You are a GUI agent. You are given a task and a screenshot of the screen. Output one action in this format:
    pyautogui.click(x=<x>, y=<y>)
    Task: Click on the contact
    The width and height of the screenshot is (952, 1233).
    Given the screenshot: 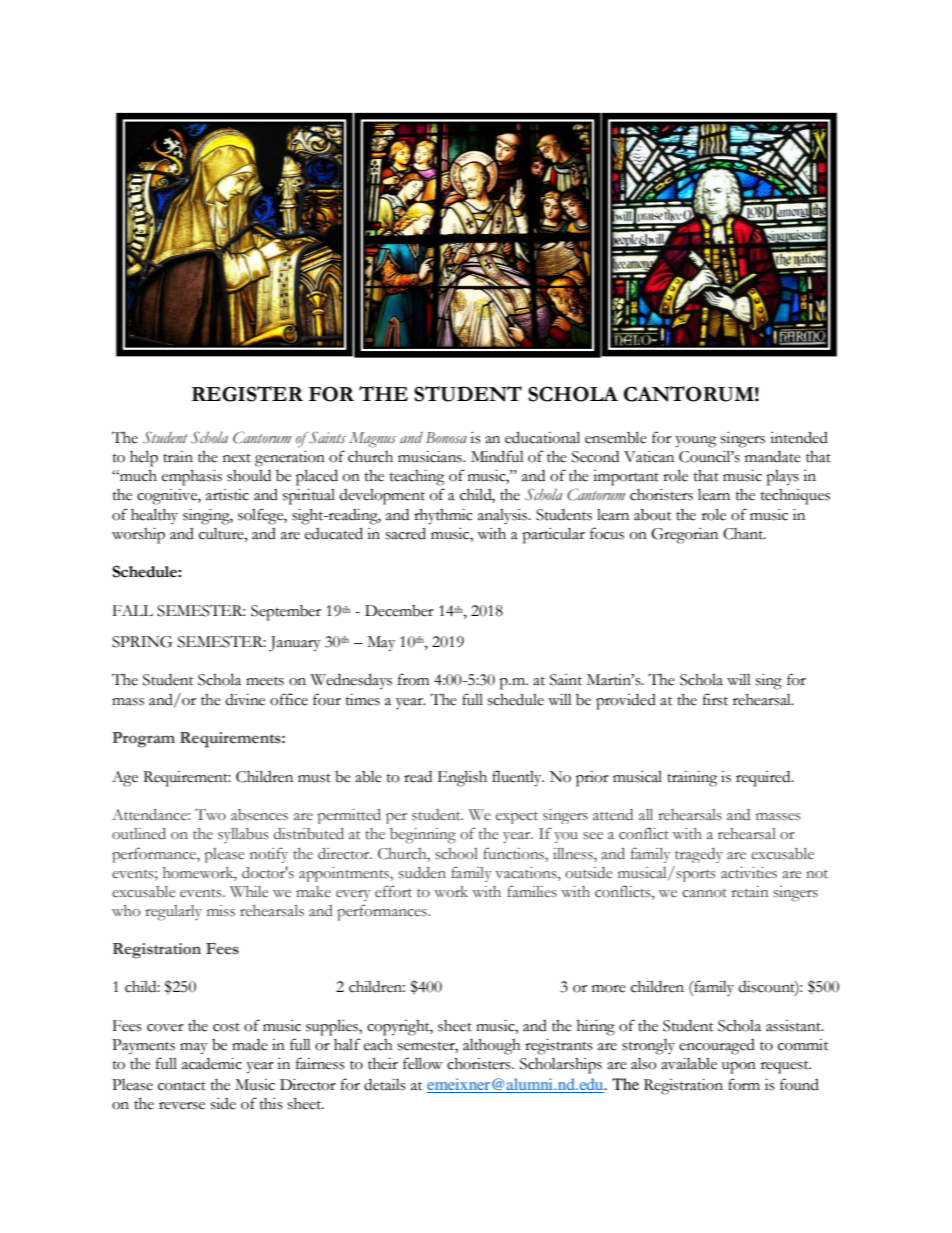 What is the action you would take?
    pyautogui.click(x=182, y=1086)
